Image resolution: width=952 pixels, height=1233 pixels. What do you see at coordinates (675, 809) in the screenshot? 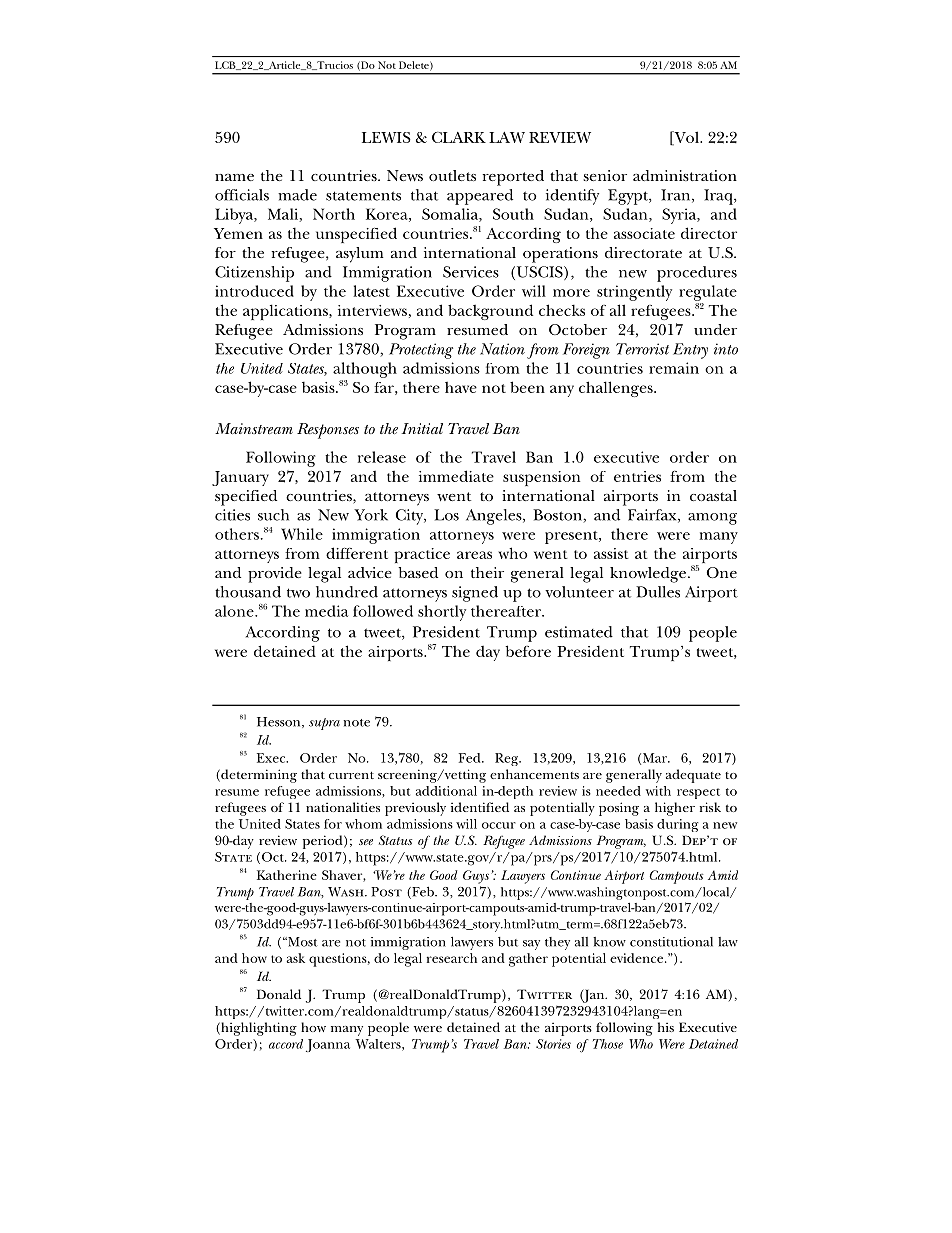
I see `higher` at bounding box center [675, 809].
